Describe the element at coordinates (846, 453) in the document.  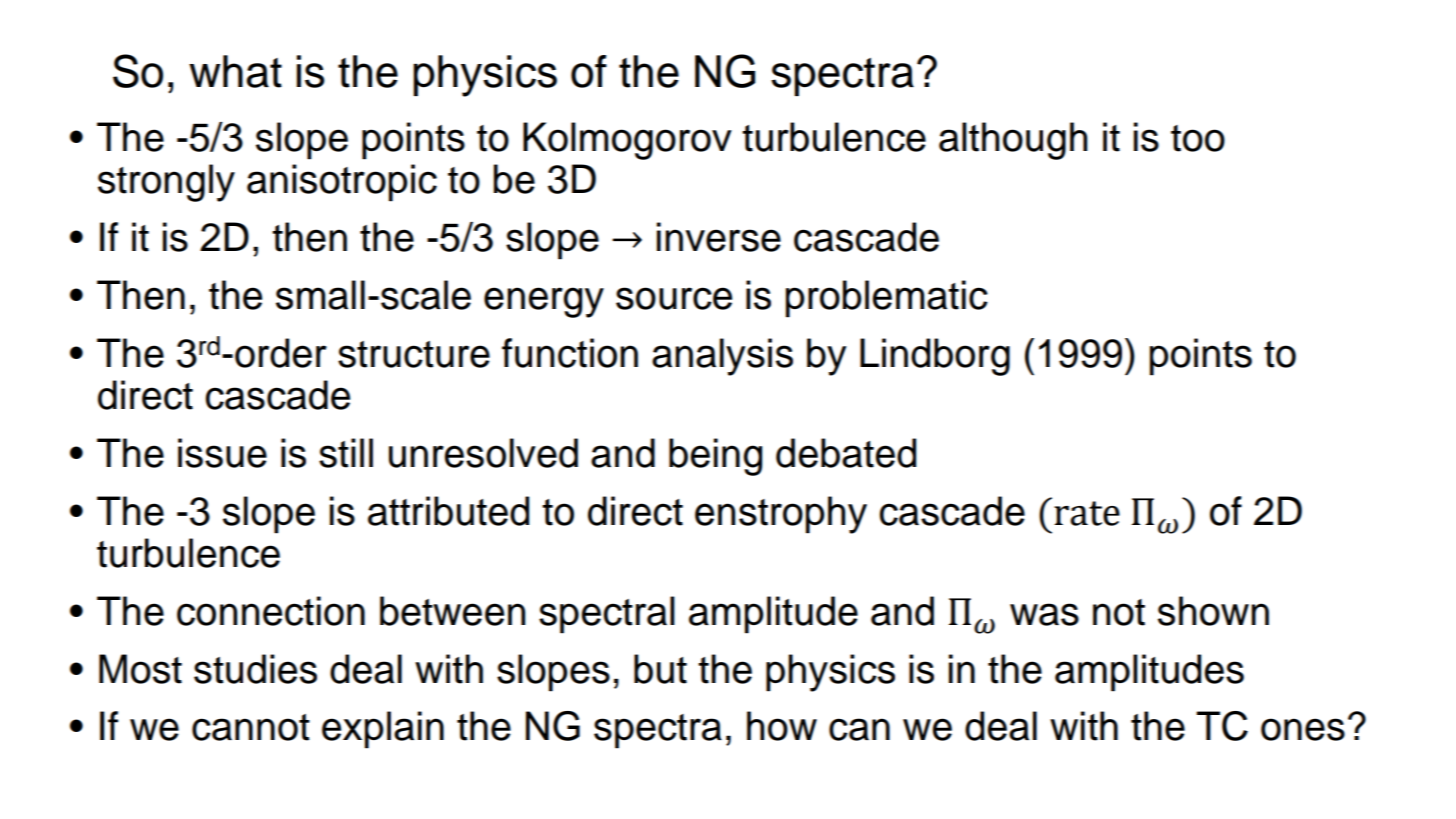
I see `debated` at that location.
